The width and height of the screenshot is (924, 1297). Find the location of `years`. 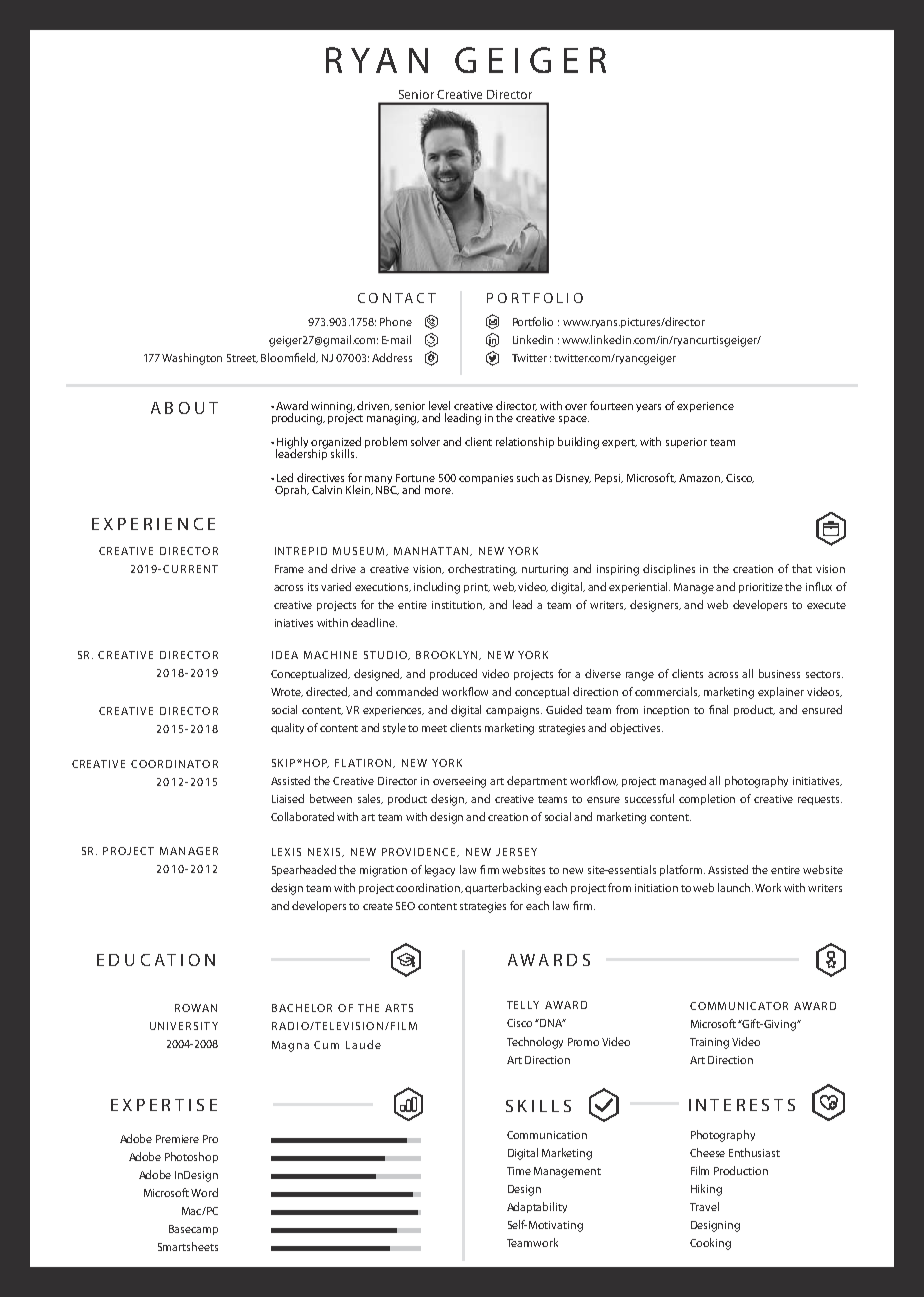

years is located at coordinates (648, 408).
